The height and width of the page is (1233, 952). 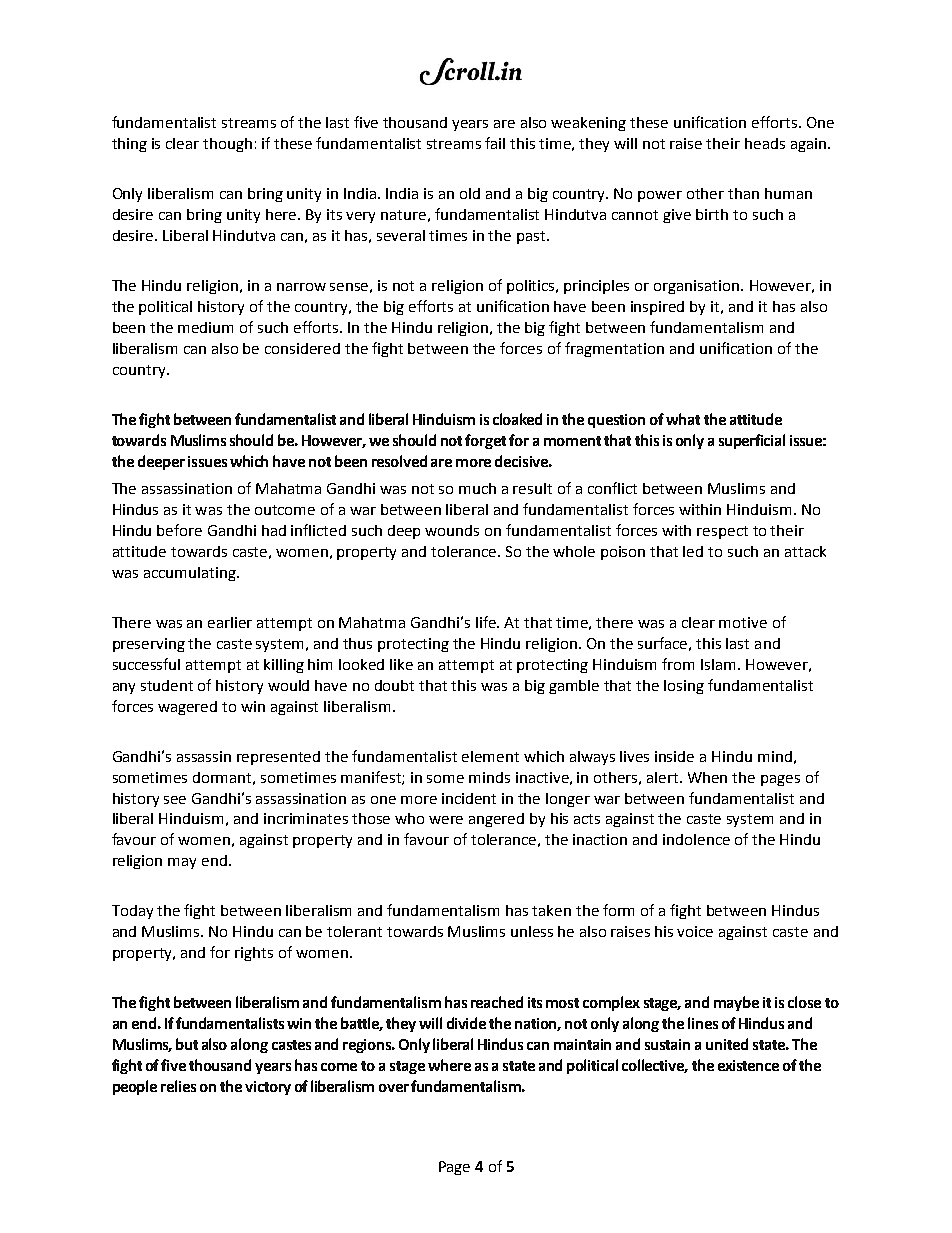 I want to click on motive, so click(x=743, y=622).
